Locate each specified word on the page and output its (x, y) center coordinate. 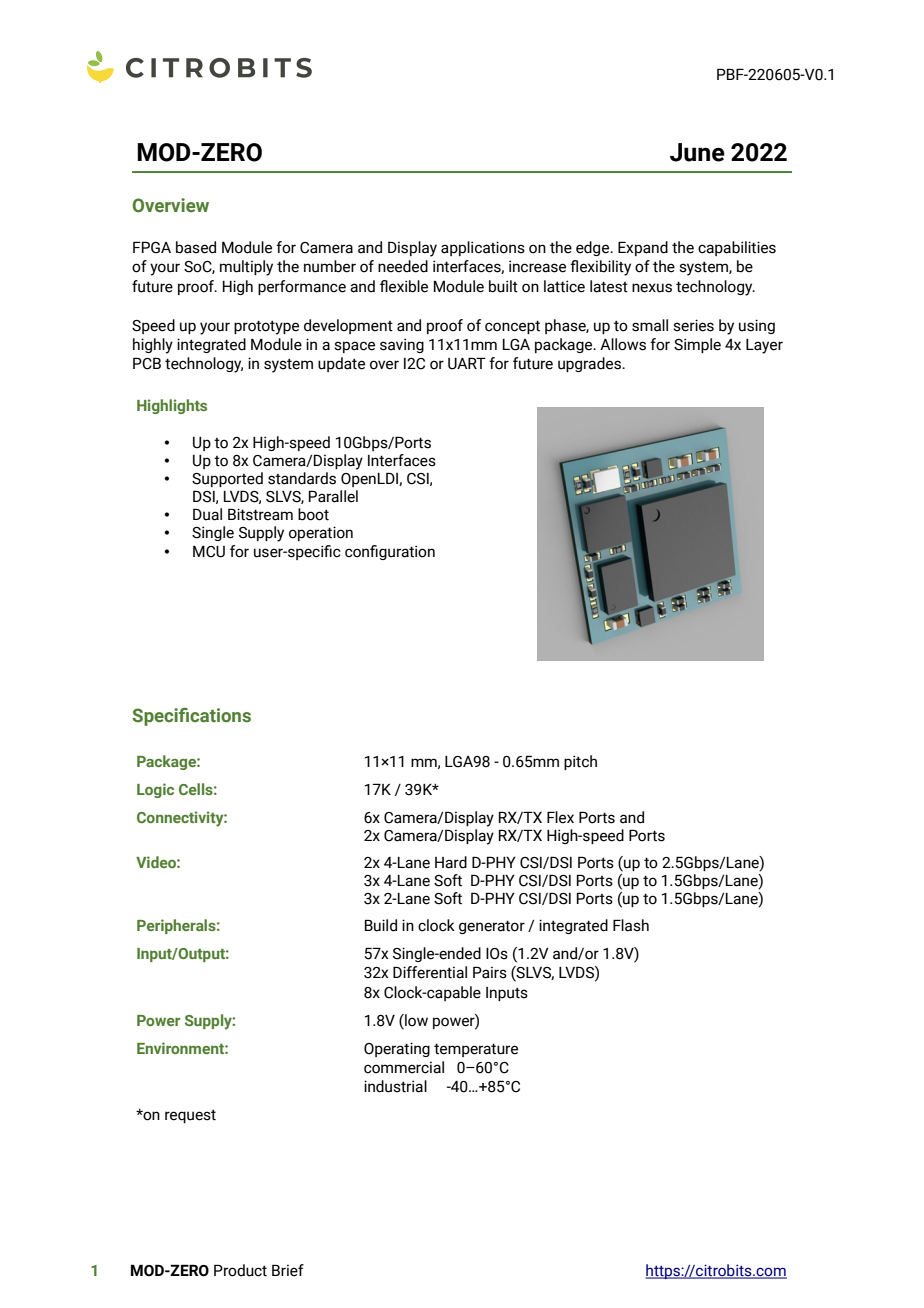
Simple (697, 345)
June (697, 152)
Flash (631, 925)
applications (483, 248)
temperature (476, 1050)
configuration (390, 552)
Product (240, 1270)
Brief (288, 1270)
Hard (451, 862)
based (196, 247)
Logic (155, 790)
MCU (209, 552)
